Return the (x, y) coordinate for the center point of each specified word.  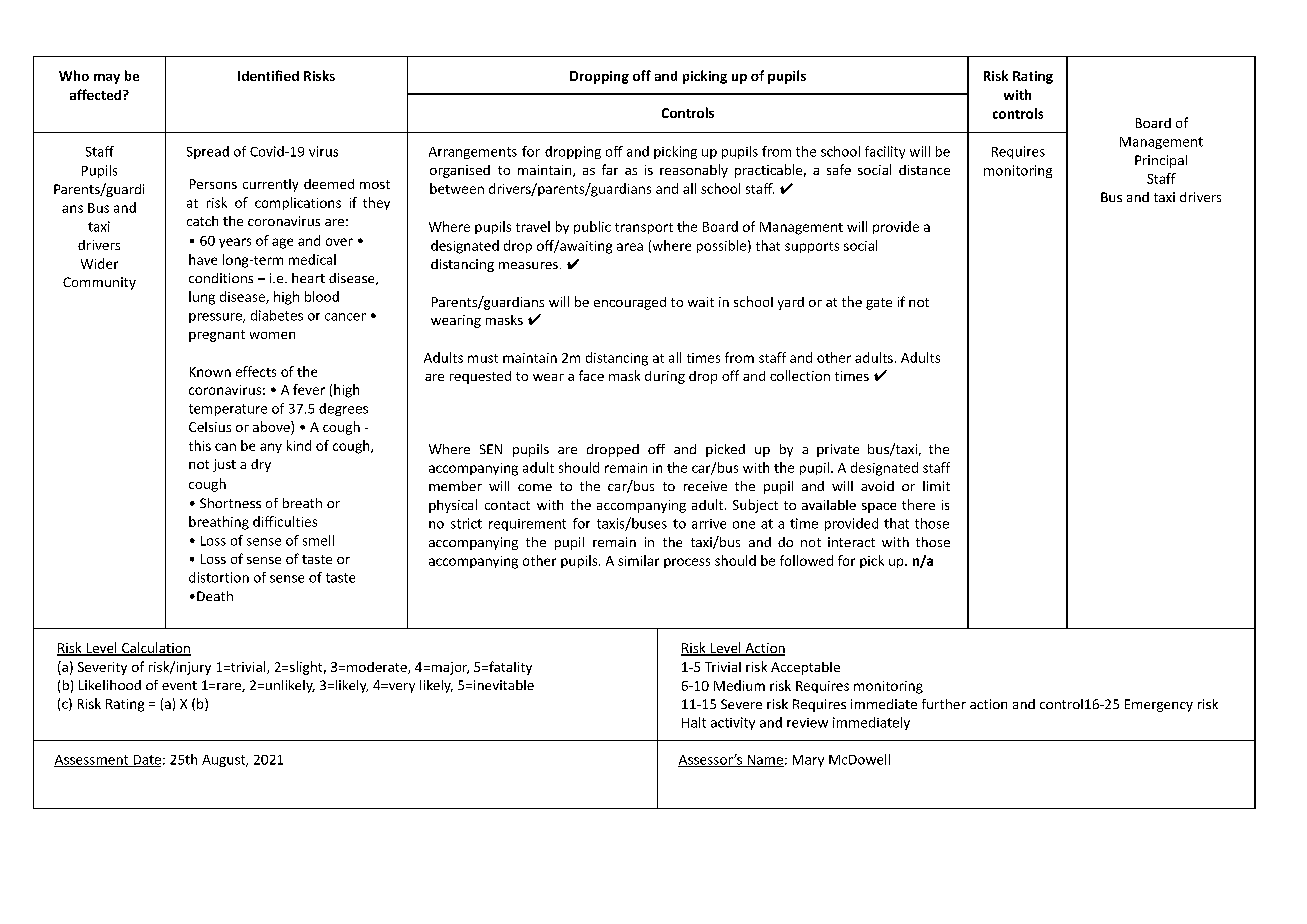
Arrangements (473, 153)
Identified (268, 75)
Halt (694, 722)
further (944, 704)
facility (885, 152)
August (225, 761)
